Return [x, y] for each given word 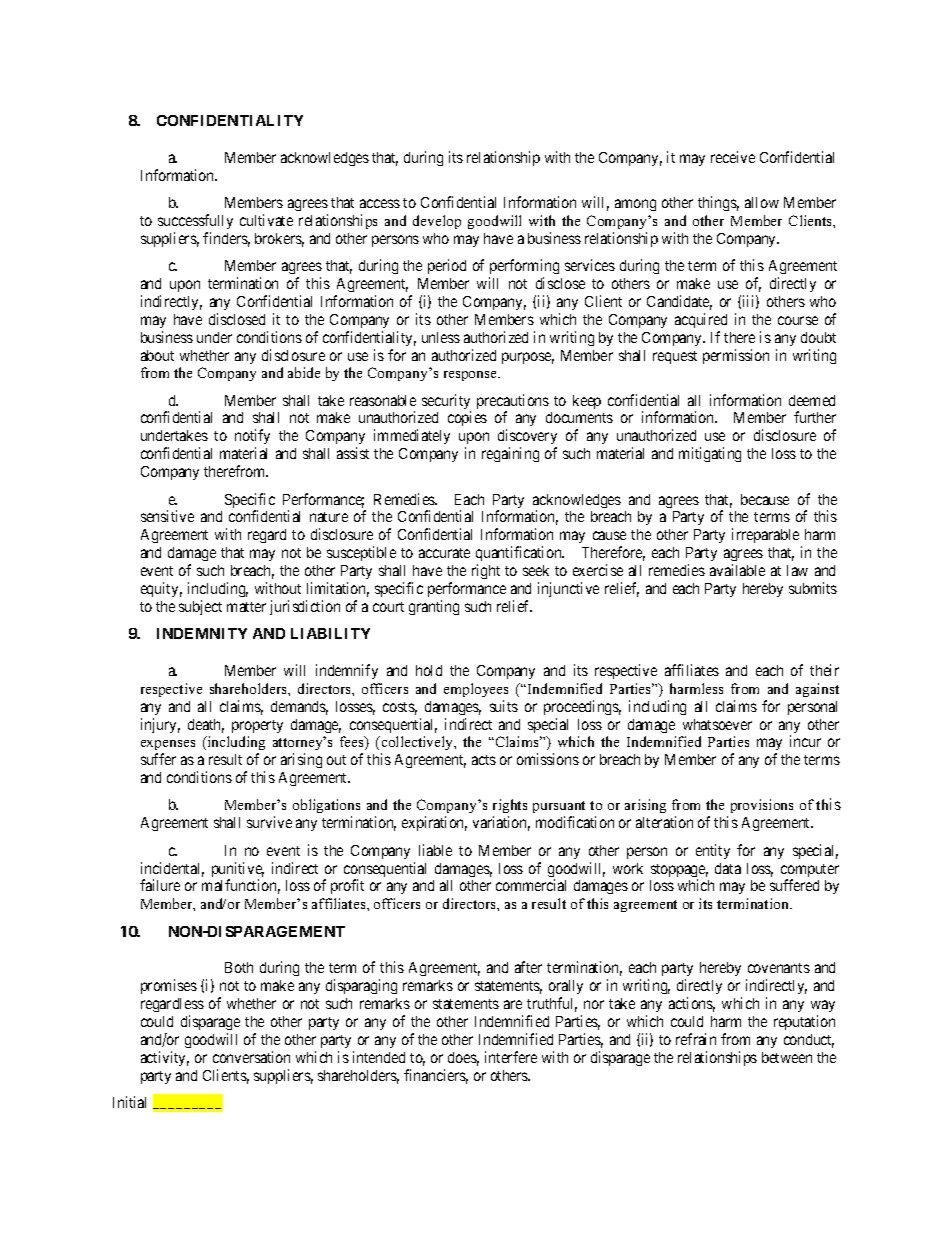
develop [437, 222]
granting [434, 607]
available [737, 570]
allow [762, 202]
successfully [195, 221]
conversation [251, 1057]
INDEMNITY [202, 633]
